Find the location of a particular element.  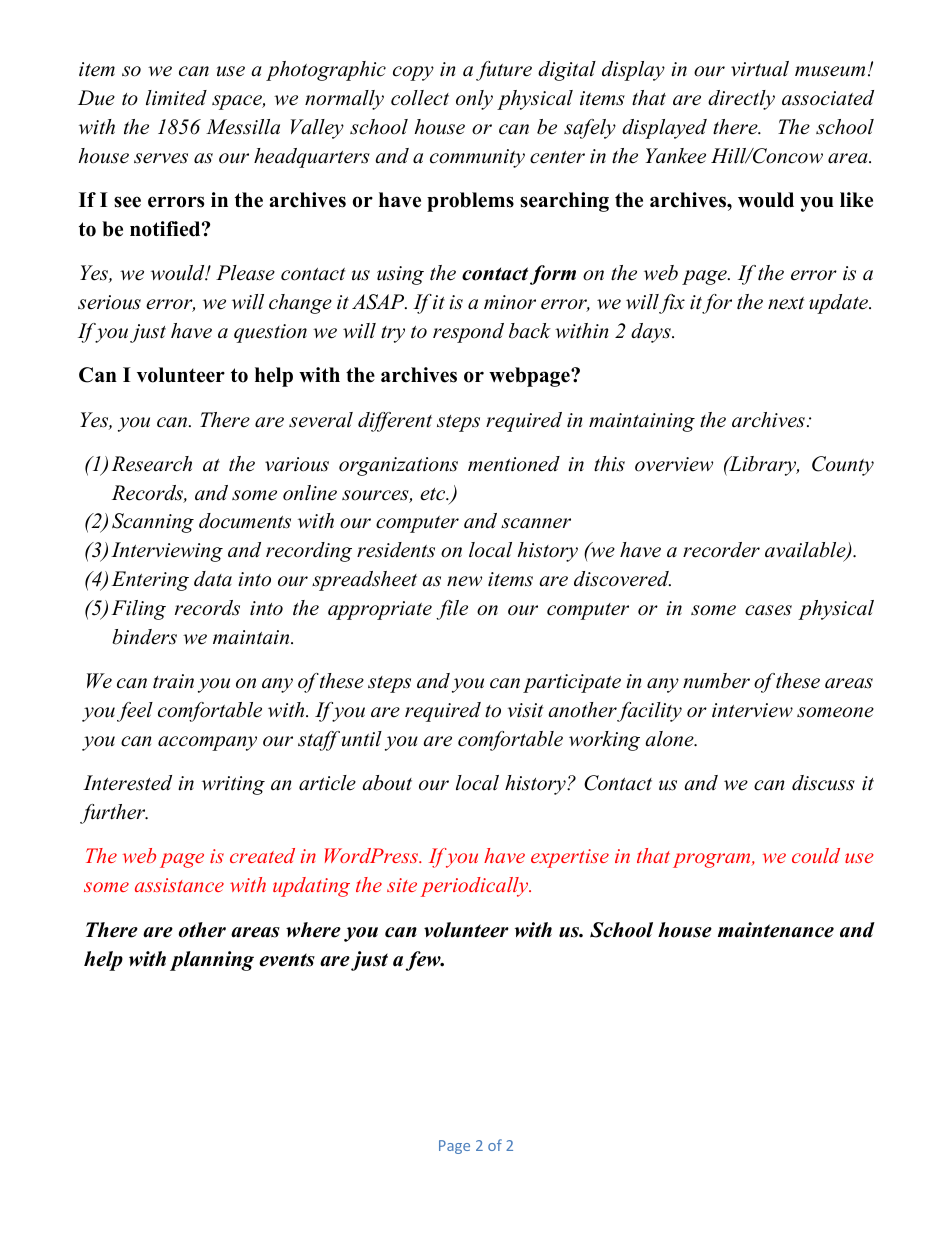

documents is located at coordinates (245, 521).
